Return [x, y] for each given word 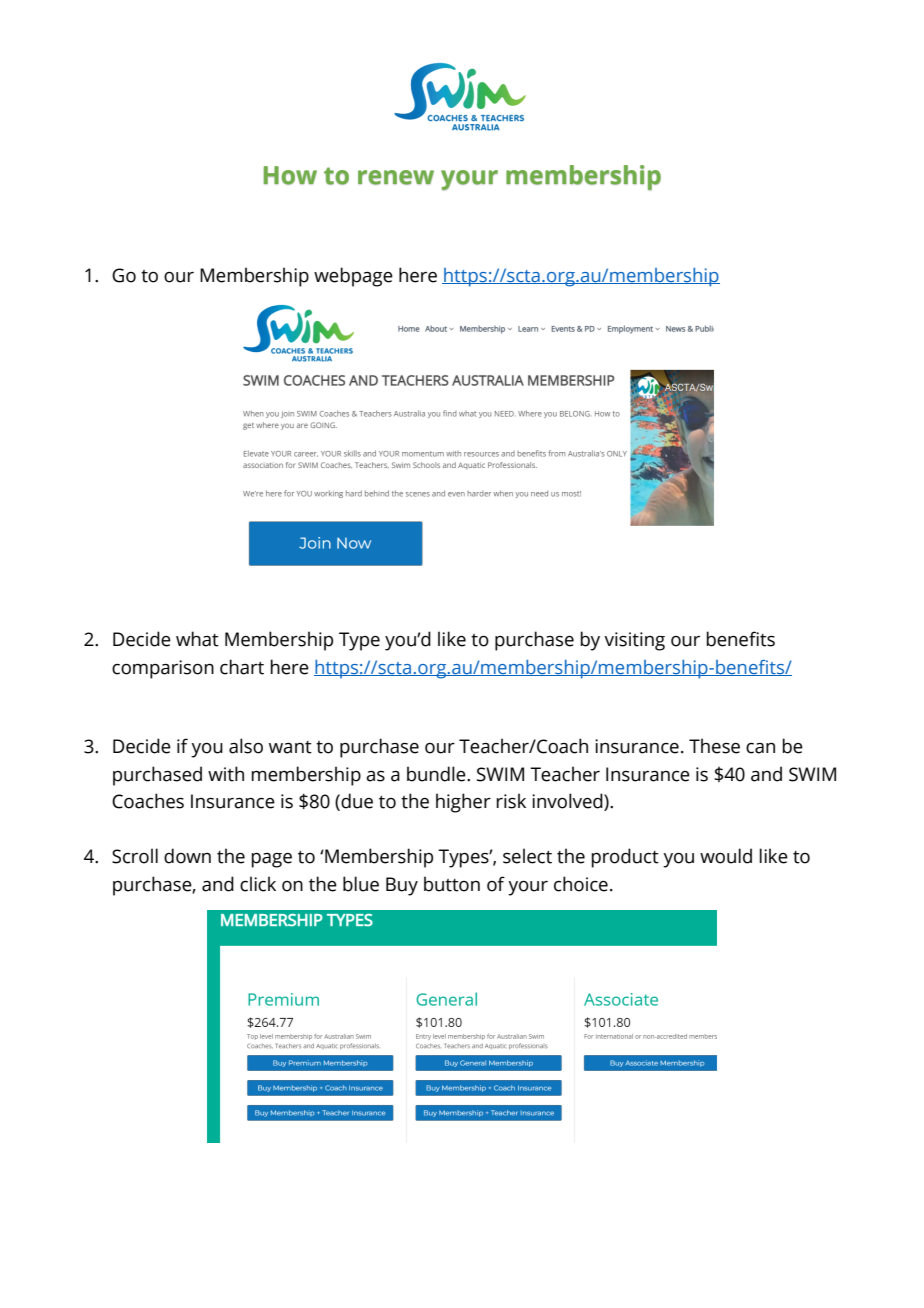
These [714, 746]
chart [242, 667]
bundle [437, 774]
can [760, 748]
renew [396, 177]
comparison [163, 669]
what [197, 639]
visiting [634, 641]
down [187, 856]
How [290, 175]
